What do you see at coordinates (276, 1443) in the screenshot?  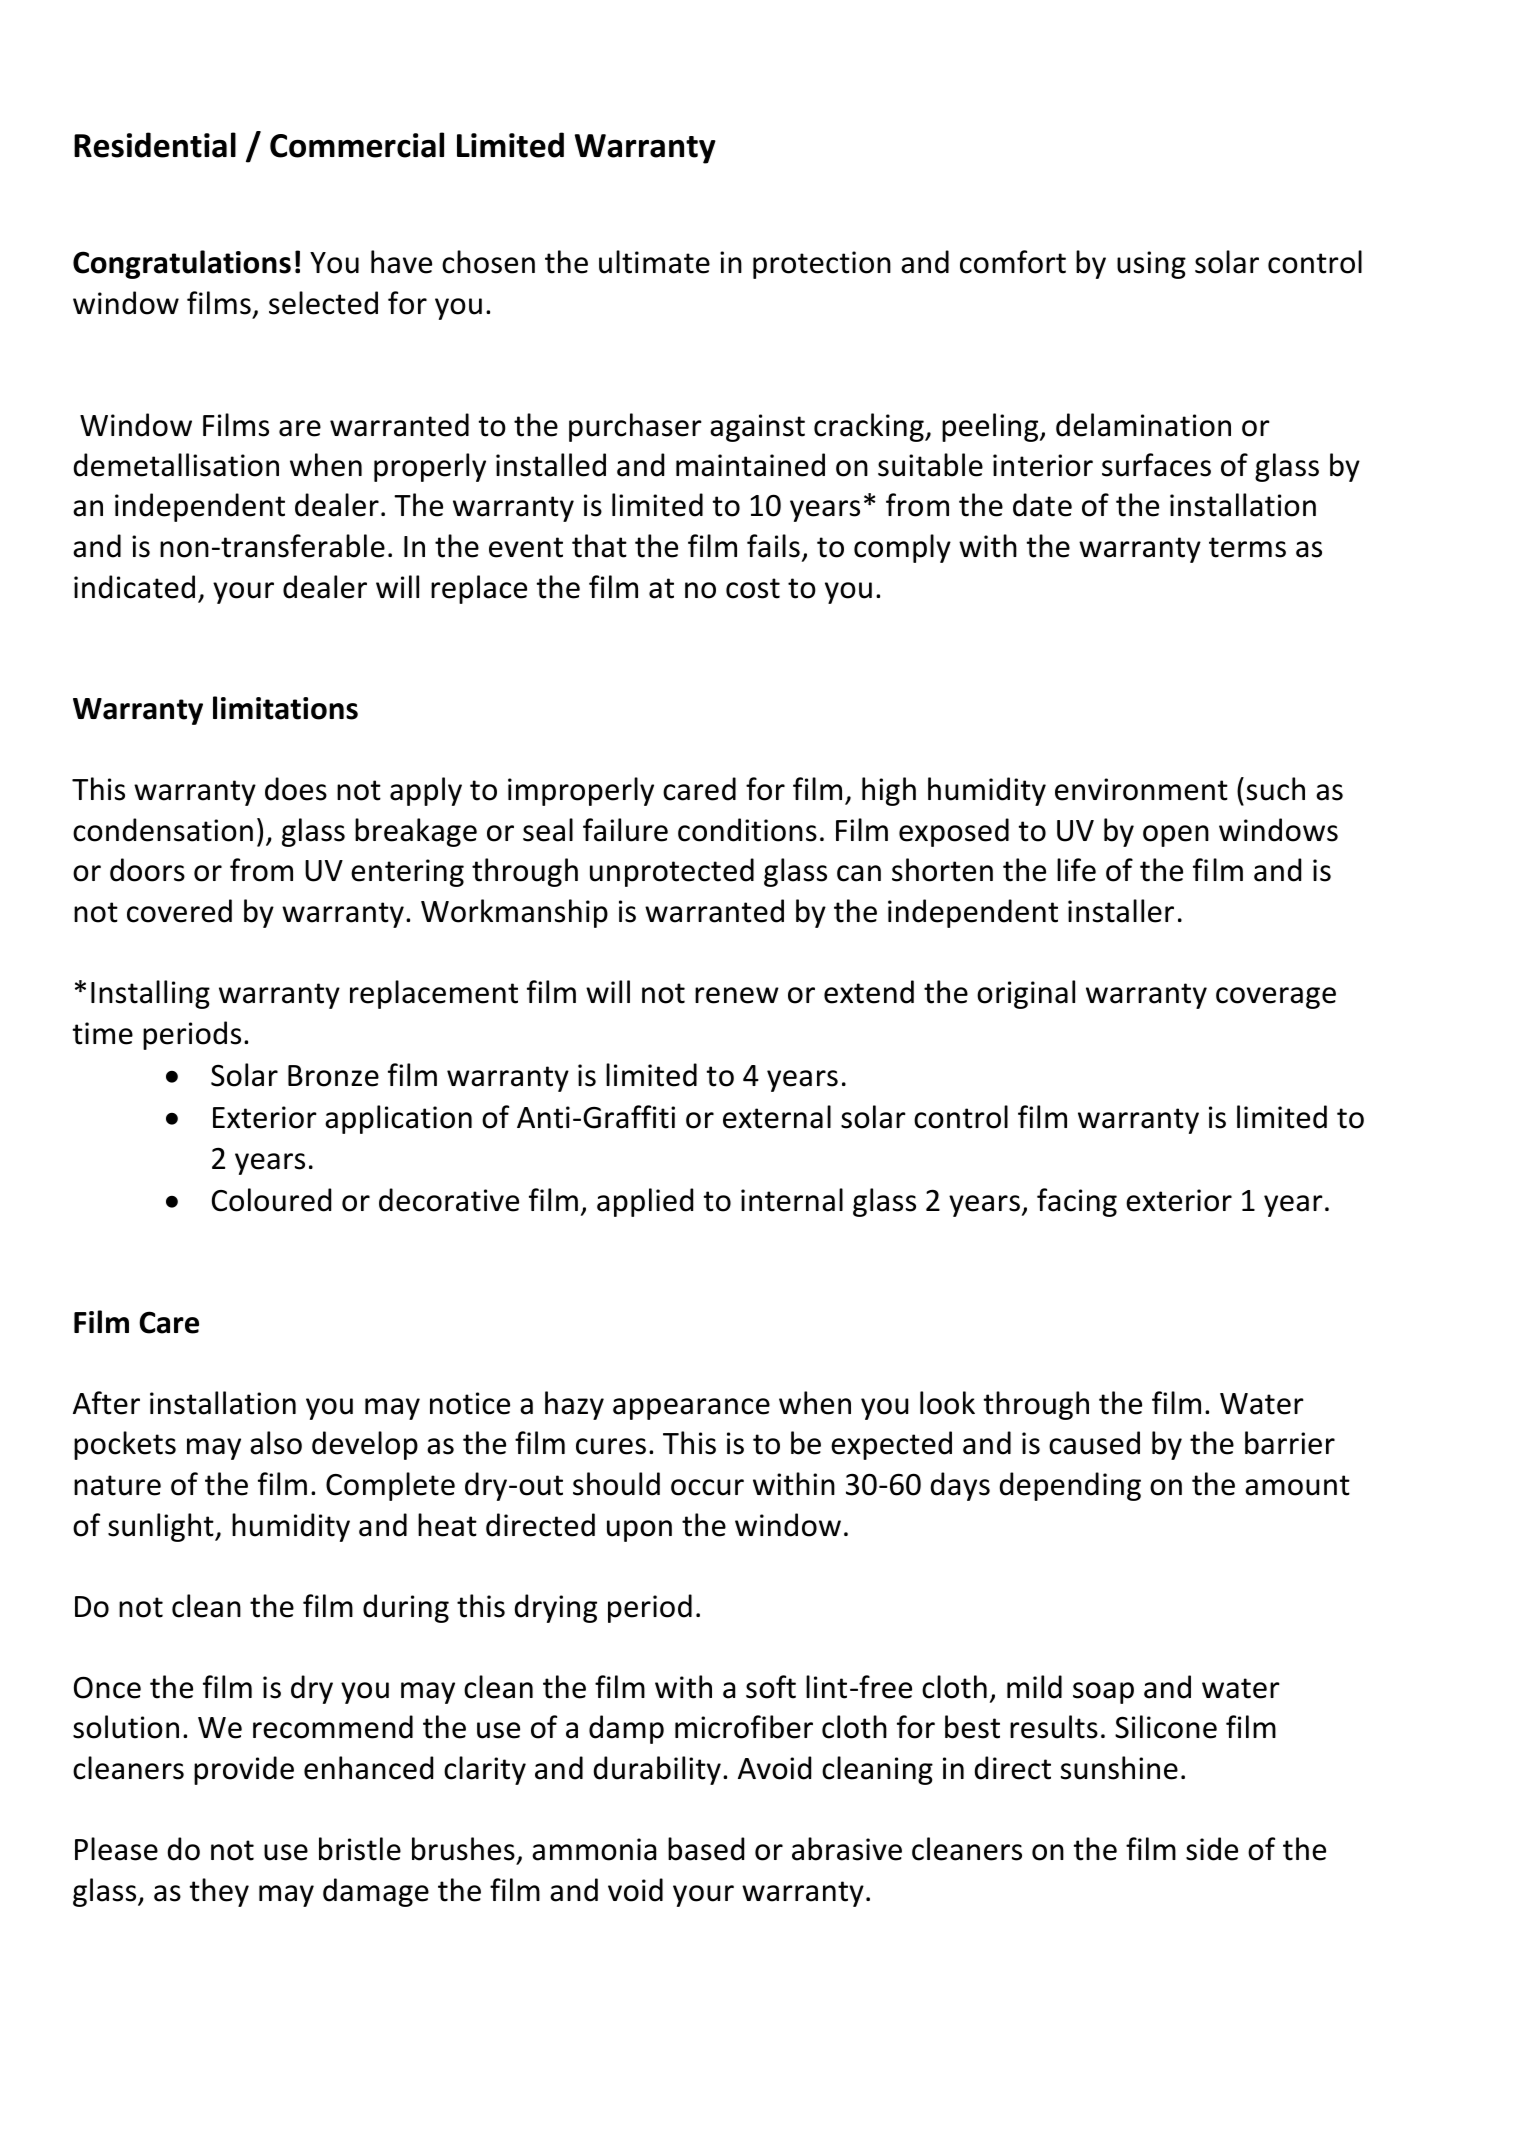 I see `also` at bounding box center [276, 1443].
